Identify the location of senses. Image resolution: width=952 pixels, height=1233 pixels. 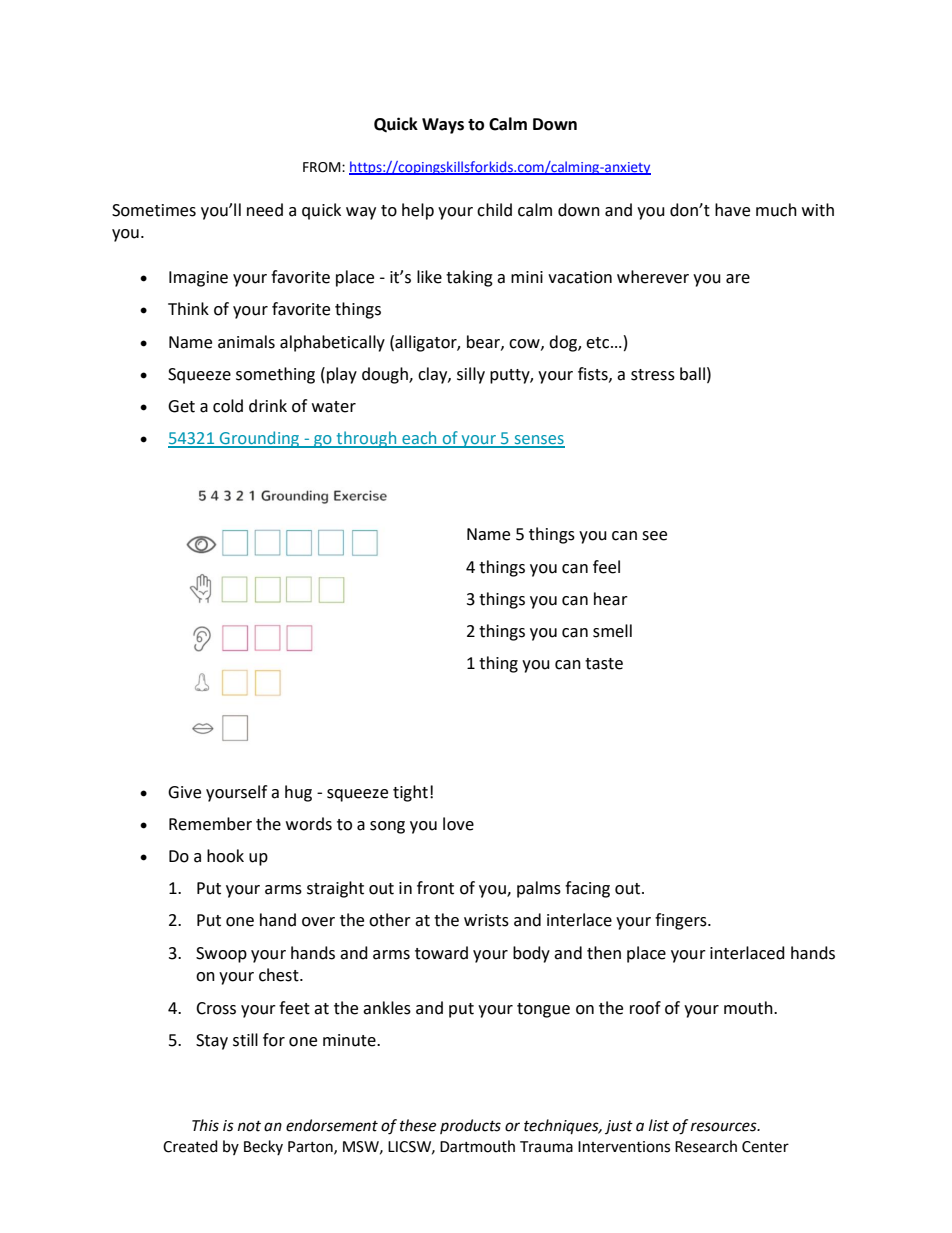
(538, 441).
